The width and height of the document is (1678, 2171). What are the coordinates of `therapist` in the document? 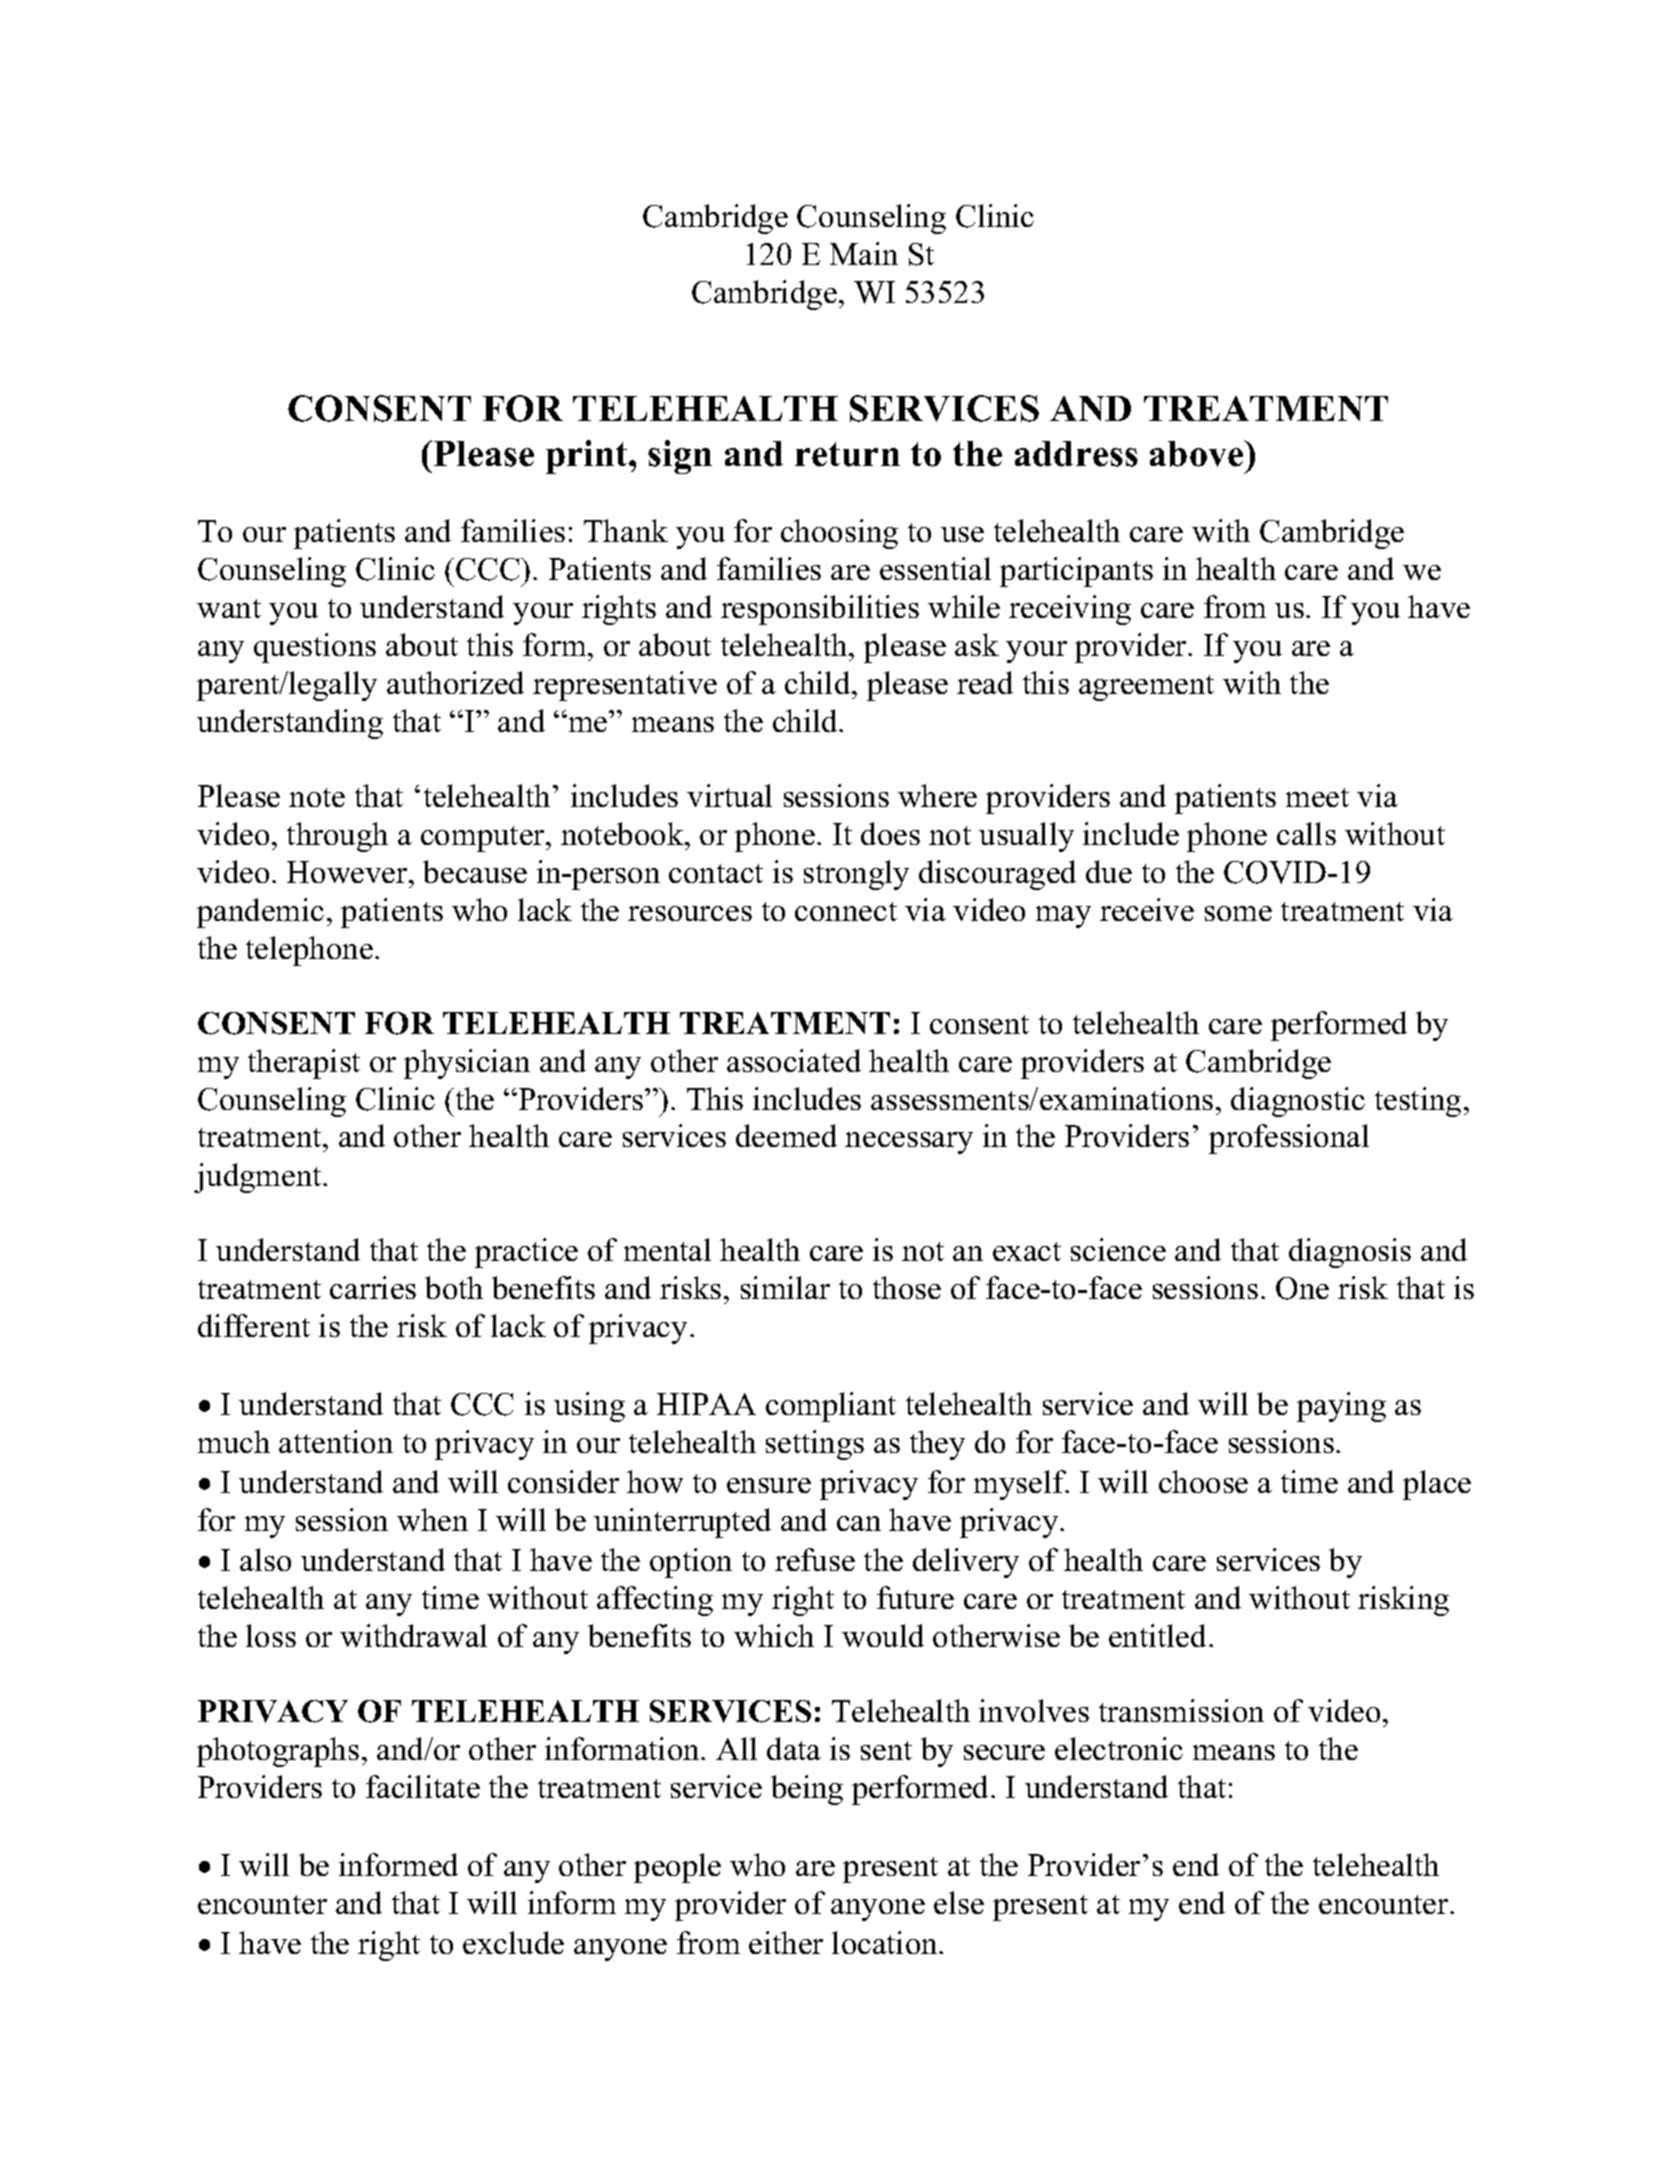 It's located at (304, 1064).
